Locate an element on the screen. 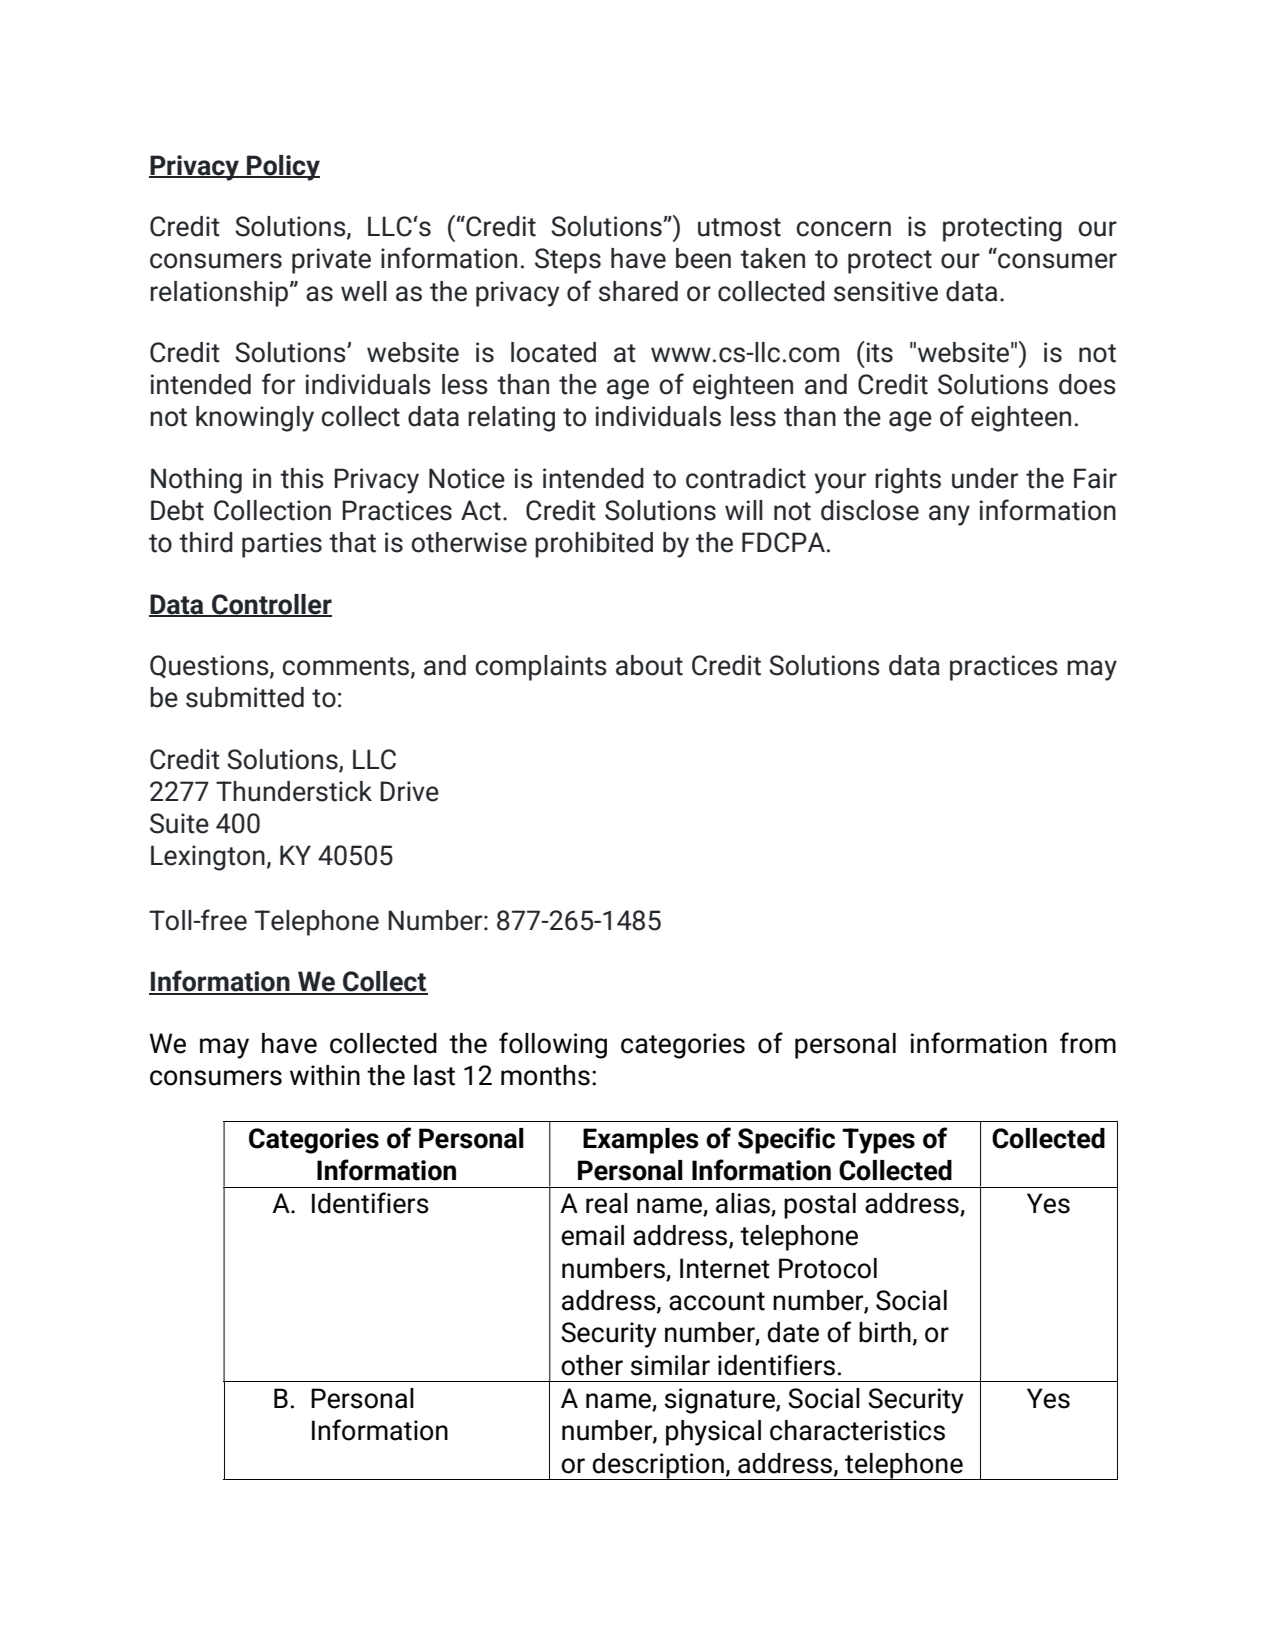 Image resolution: width=1267 pixels, height=1640 pixels. description is located at coordinates (658, 1466).
